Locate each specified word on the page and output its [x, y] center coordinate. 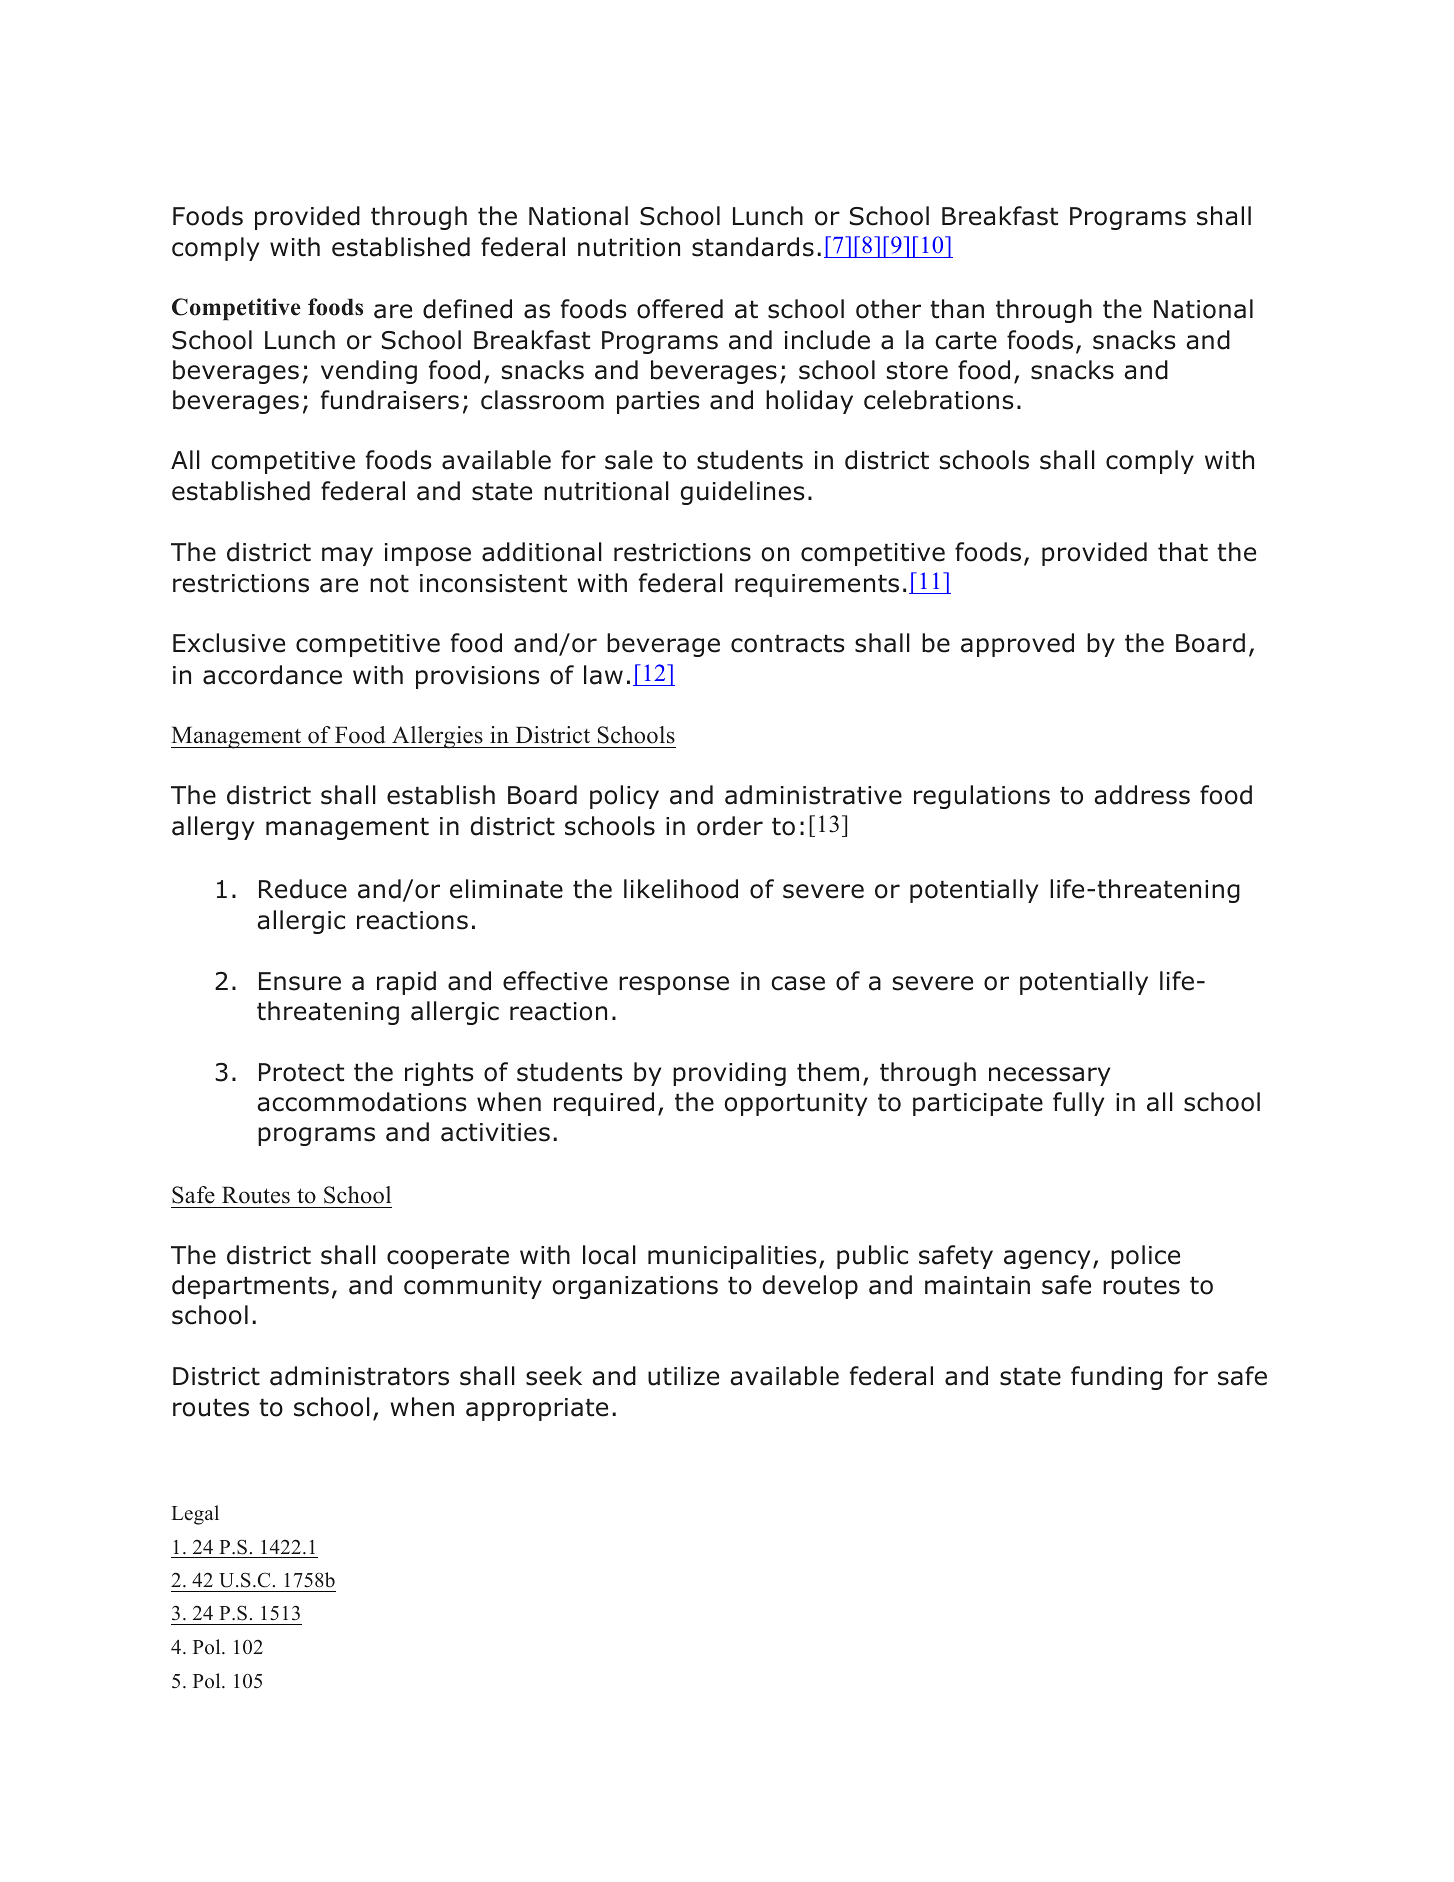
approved [1017, 645]
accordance [272, 675]
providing [729, 1074]
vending [369, 372]
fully [1078, 1104]
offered [680, 309]
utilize [683, 1376]
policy [624, 797]
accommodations [362, 1102]
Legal [195, 1515]
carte [966, 340]
